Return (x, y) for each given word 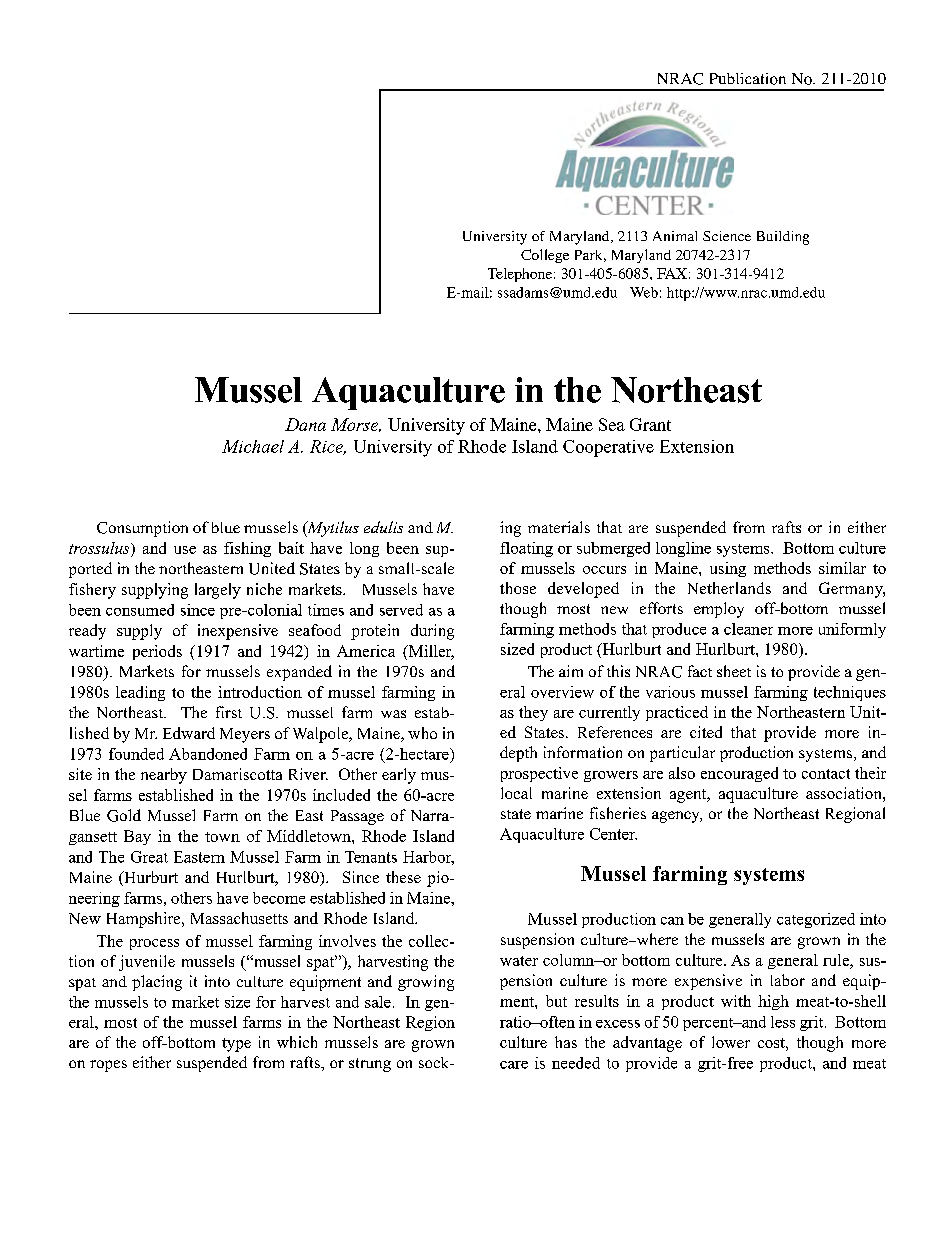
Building (783, 238)
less (783, 1022)
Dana (305, 424)
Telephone (520, 275)
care (514, 1065)
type (236, 1045)
